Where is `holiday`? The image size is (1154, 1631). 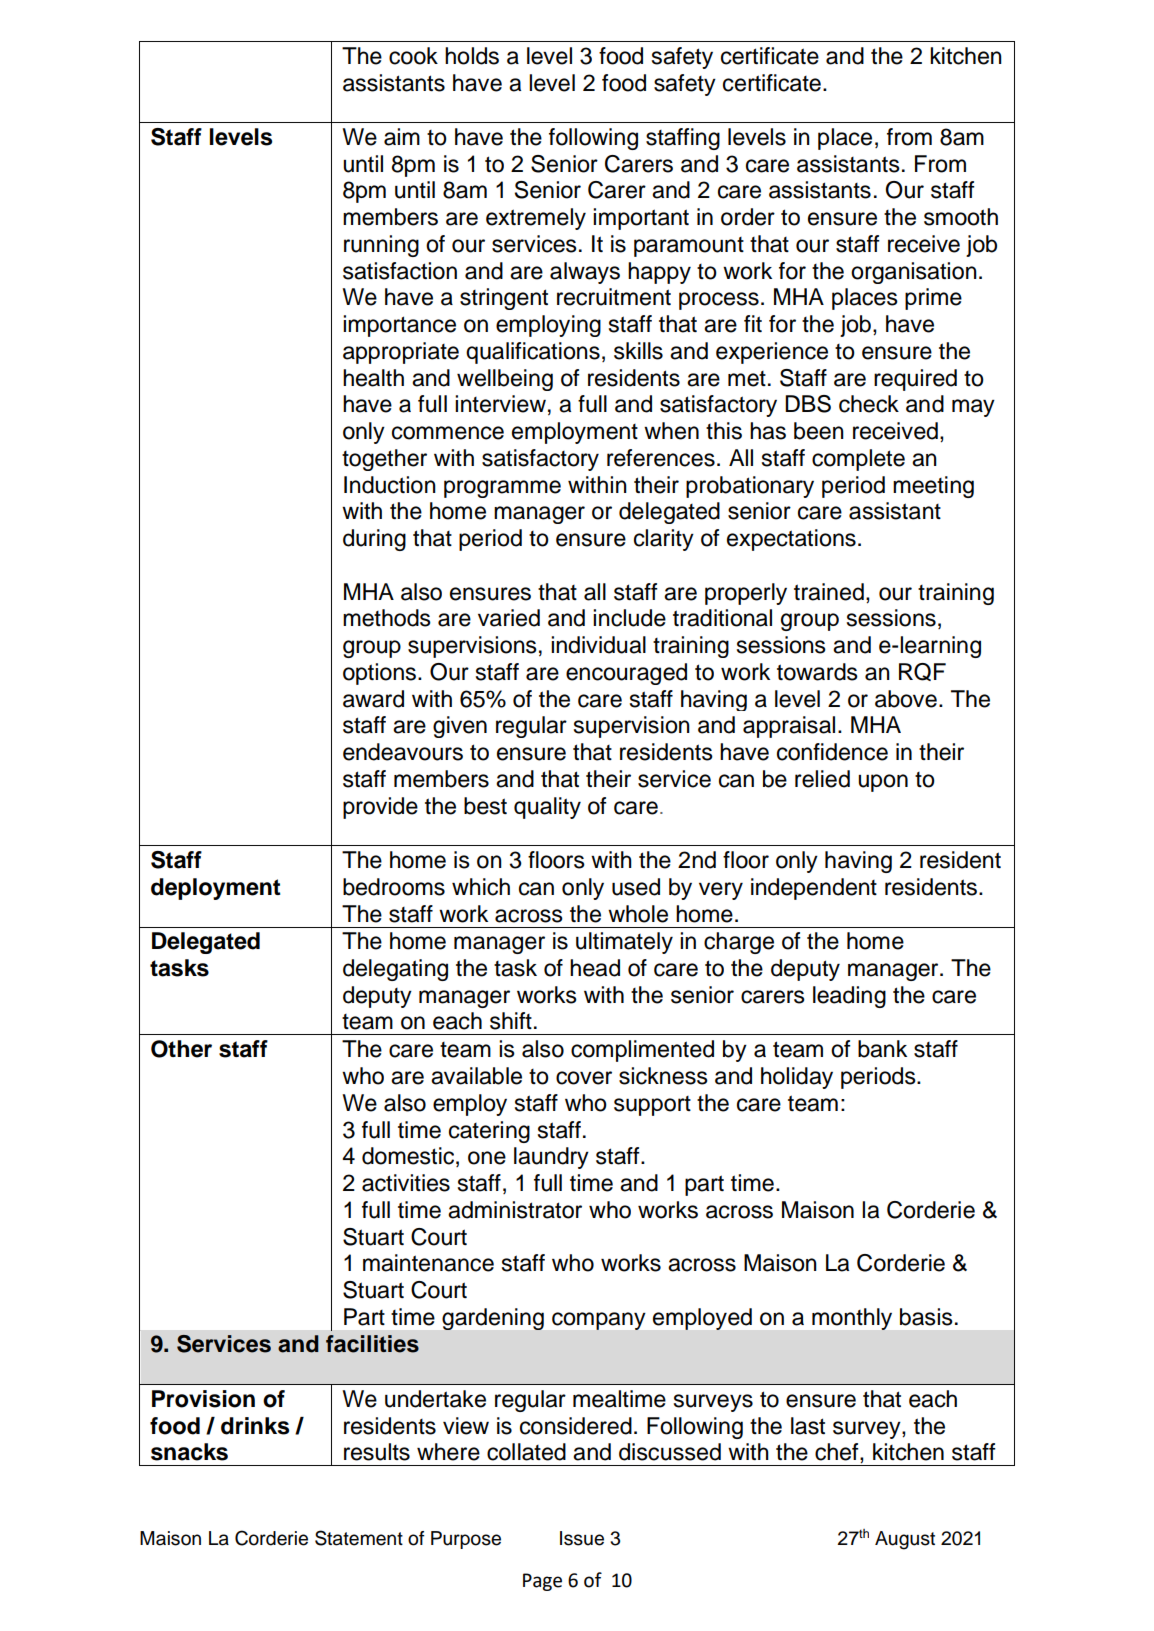 holiday is located at coordinates (797, 1078).
